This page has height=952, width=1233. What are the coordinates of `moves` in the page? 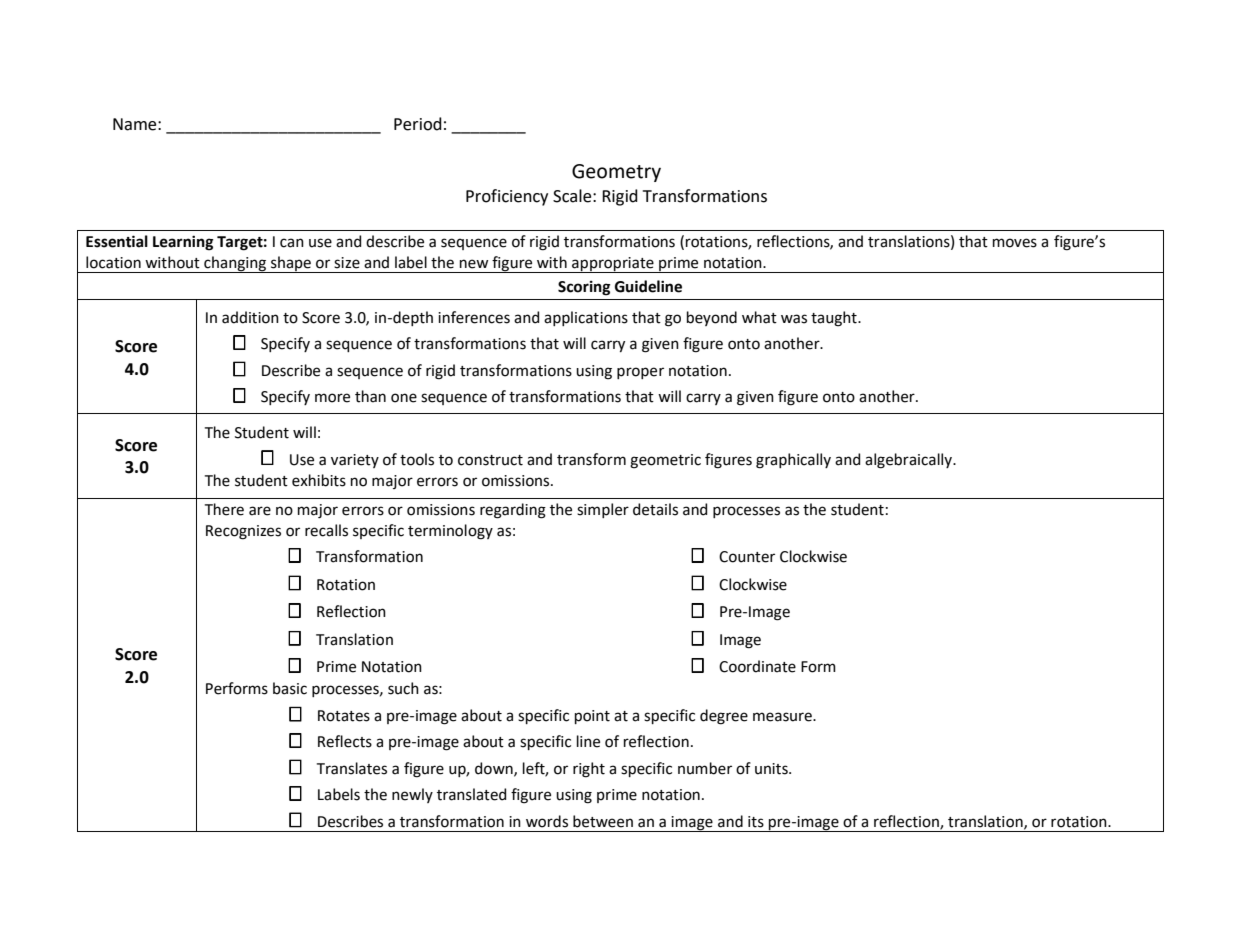 It's located at (1015, 243).
